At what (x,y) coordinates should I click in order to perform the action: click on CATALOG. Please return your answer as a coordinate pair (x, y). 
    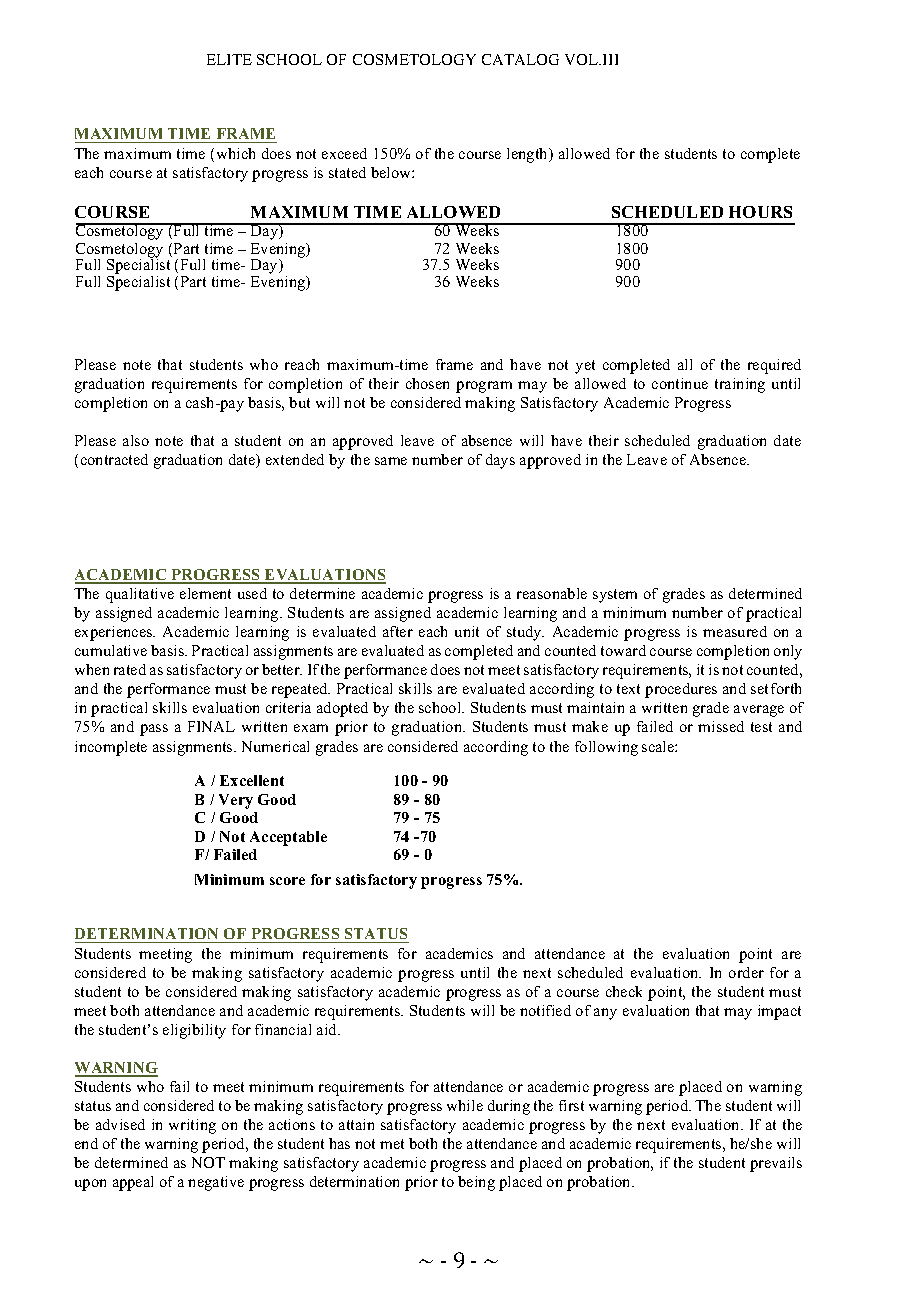
    Looking at the image, I should click on (520, 59).
